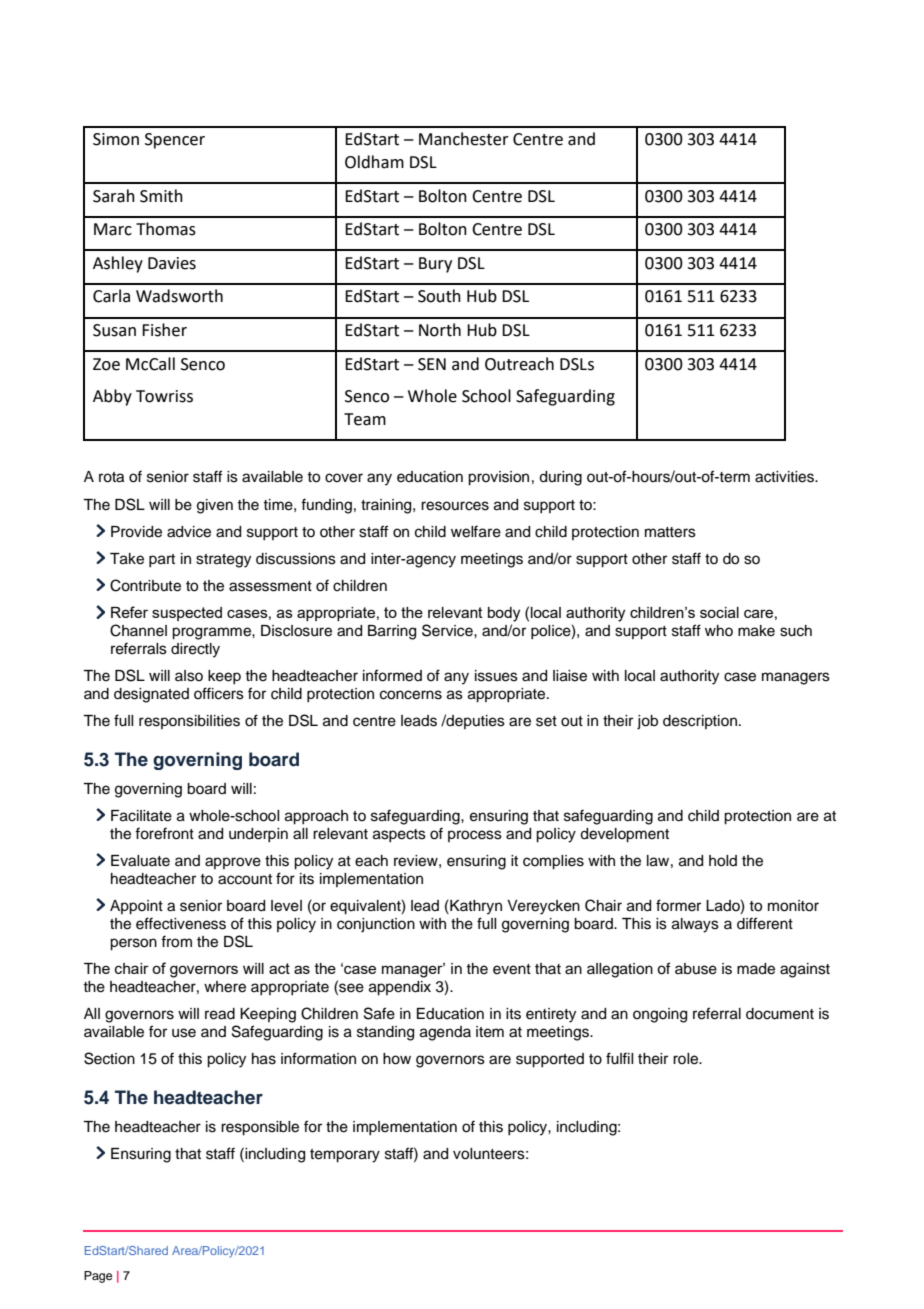 The image size is (924, 1309). What do you see at coordinates (786, 477) in the page?
I see `activities` at bounding box center [786, 477].
